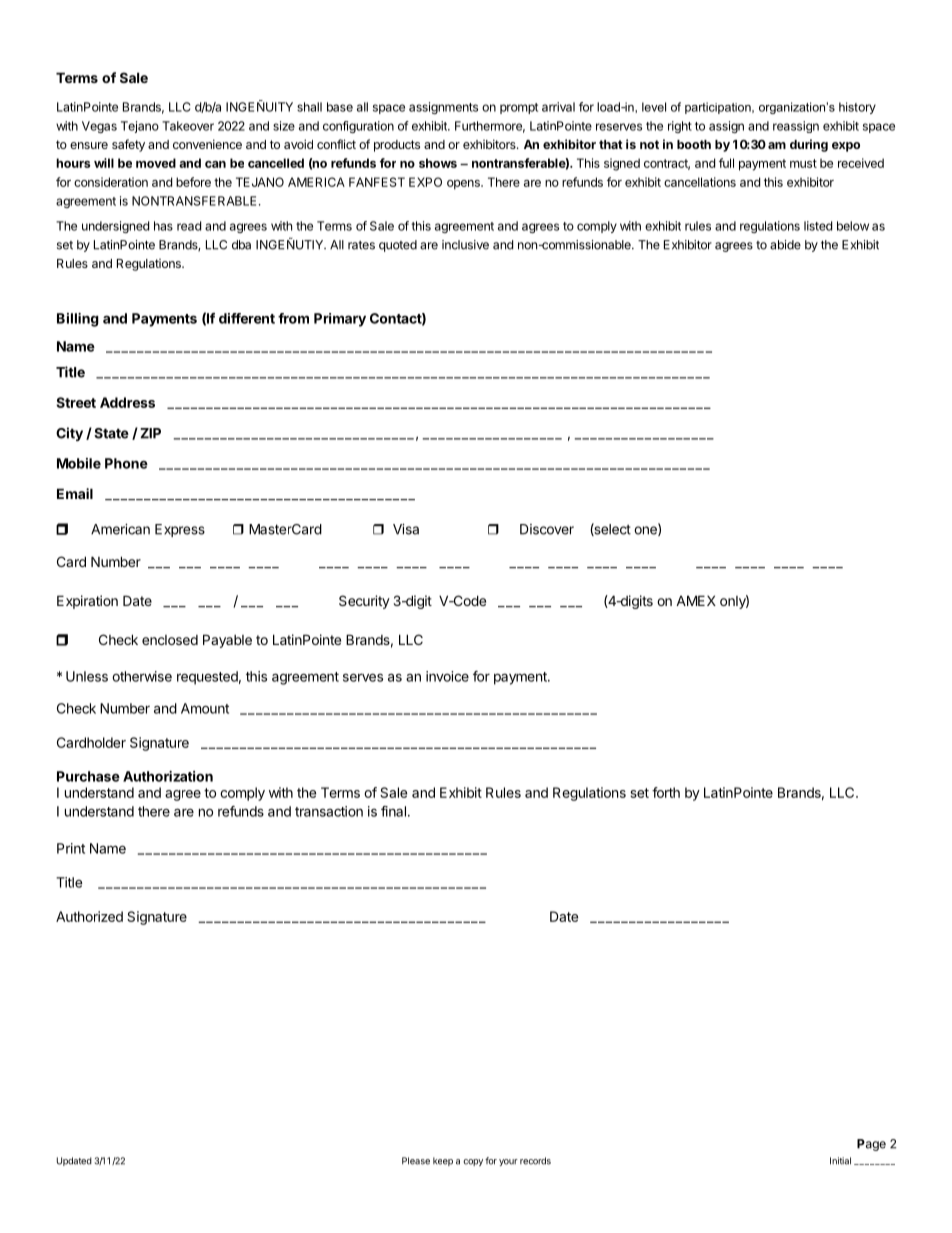 The image size is (952, 1233). What do you see at coordinates (785, 245) in the page?
I see `abide` at bounding box center [785, 245].
